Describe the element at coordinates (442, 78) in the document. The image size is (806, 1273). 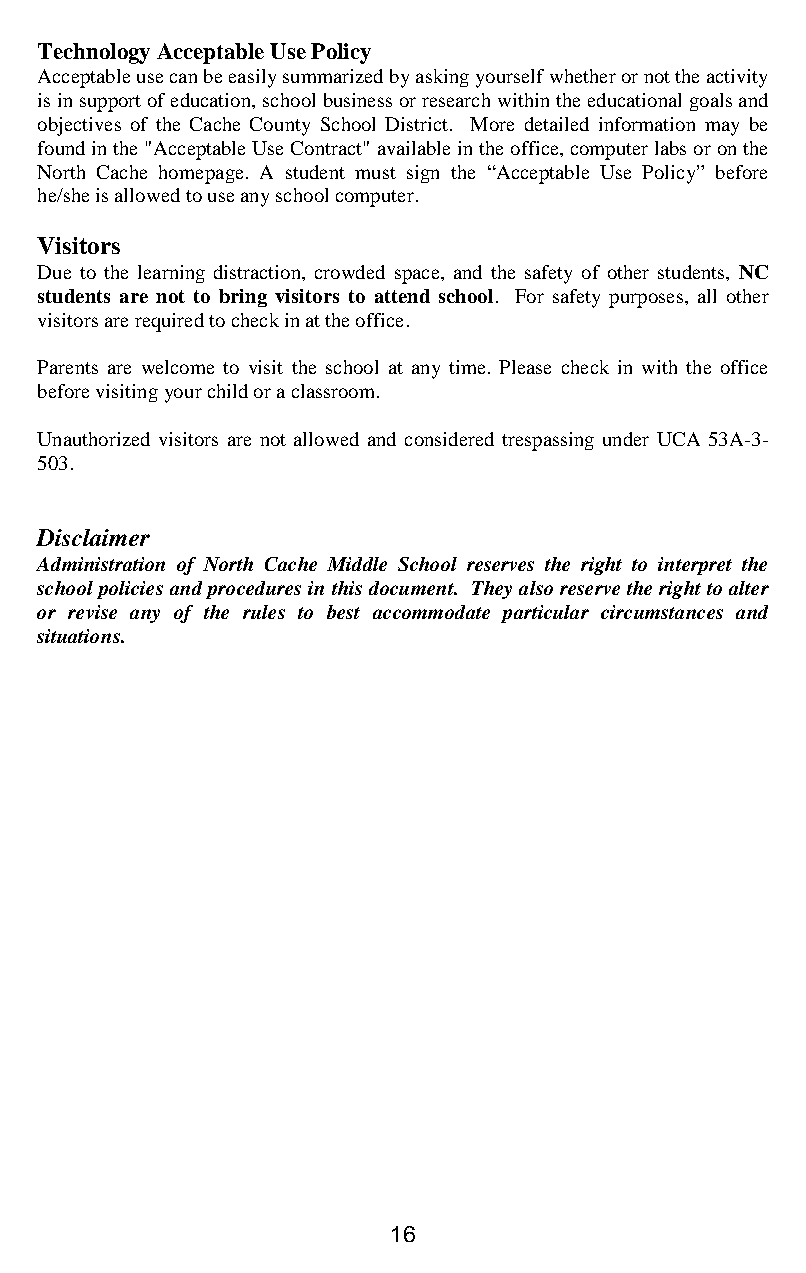
I see `asking` at that location.
